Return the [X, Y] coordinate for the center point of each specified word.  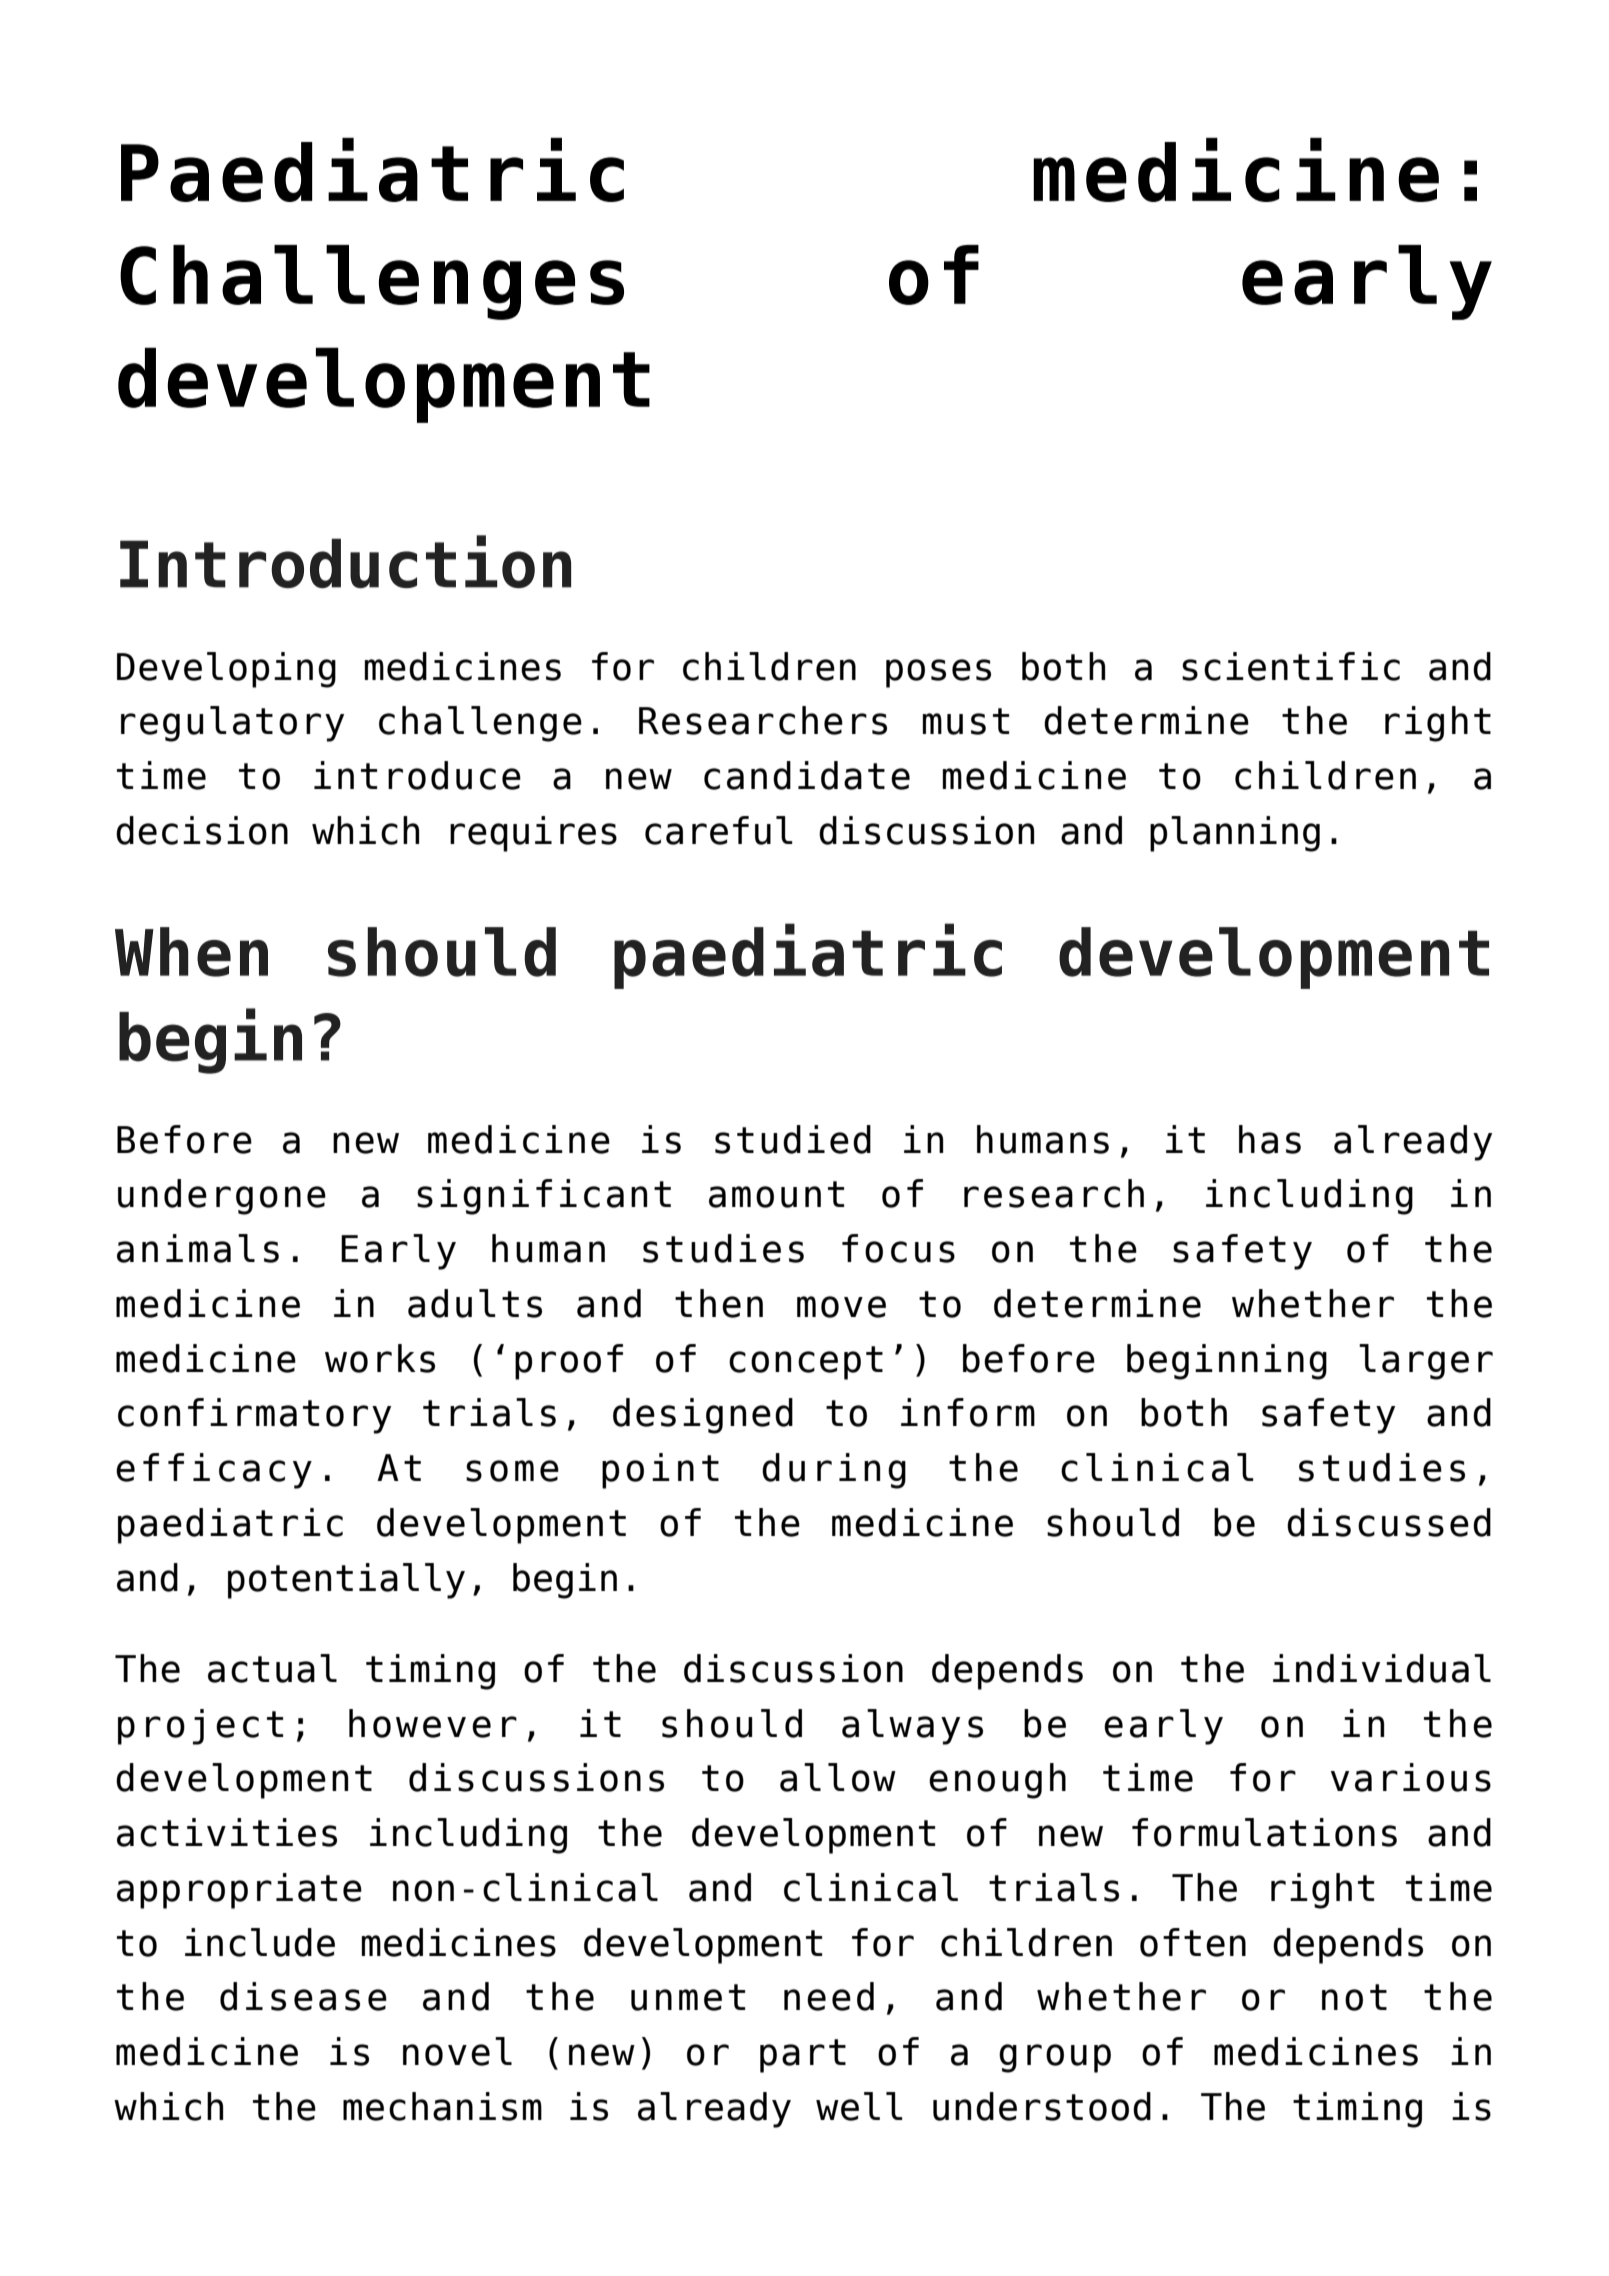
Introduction [345, 561]
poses [938, 673]
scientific [1291, 666]
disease [303, 1996]
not [1354, 1997]
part [803, 2056]
